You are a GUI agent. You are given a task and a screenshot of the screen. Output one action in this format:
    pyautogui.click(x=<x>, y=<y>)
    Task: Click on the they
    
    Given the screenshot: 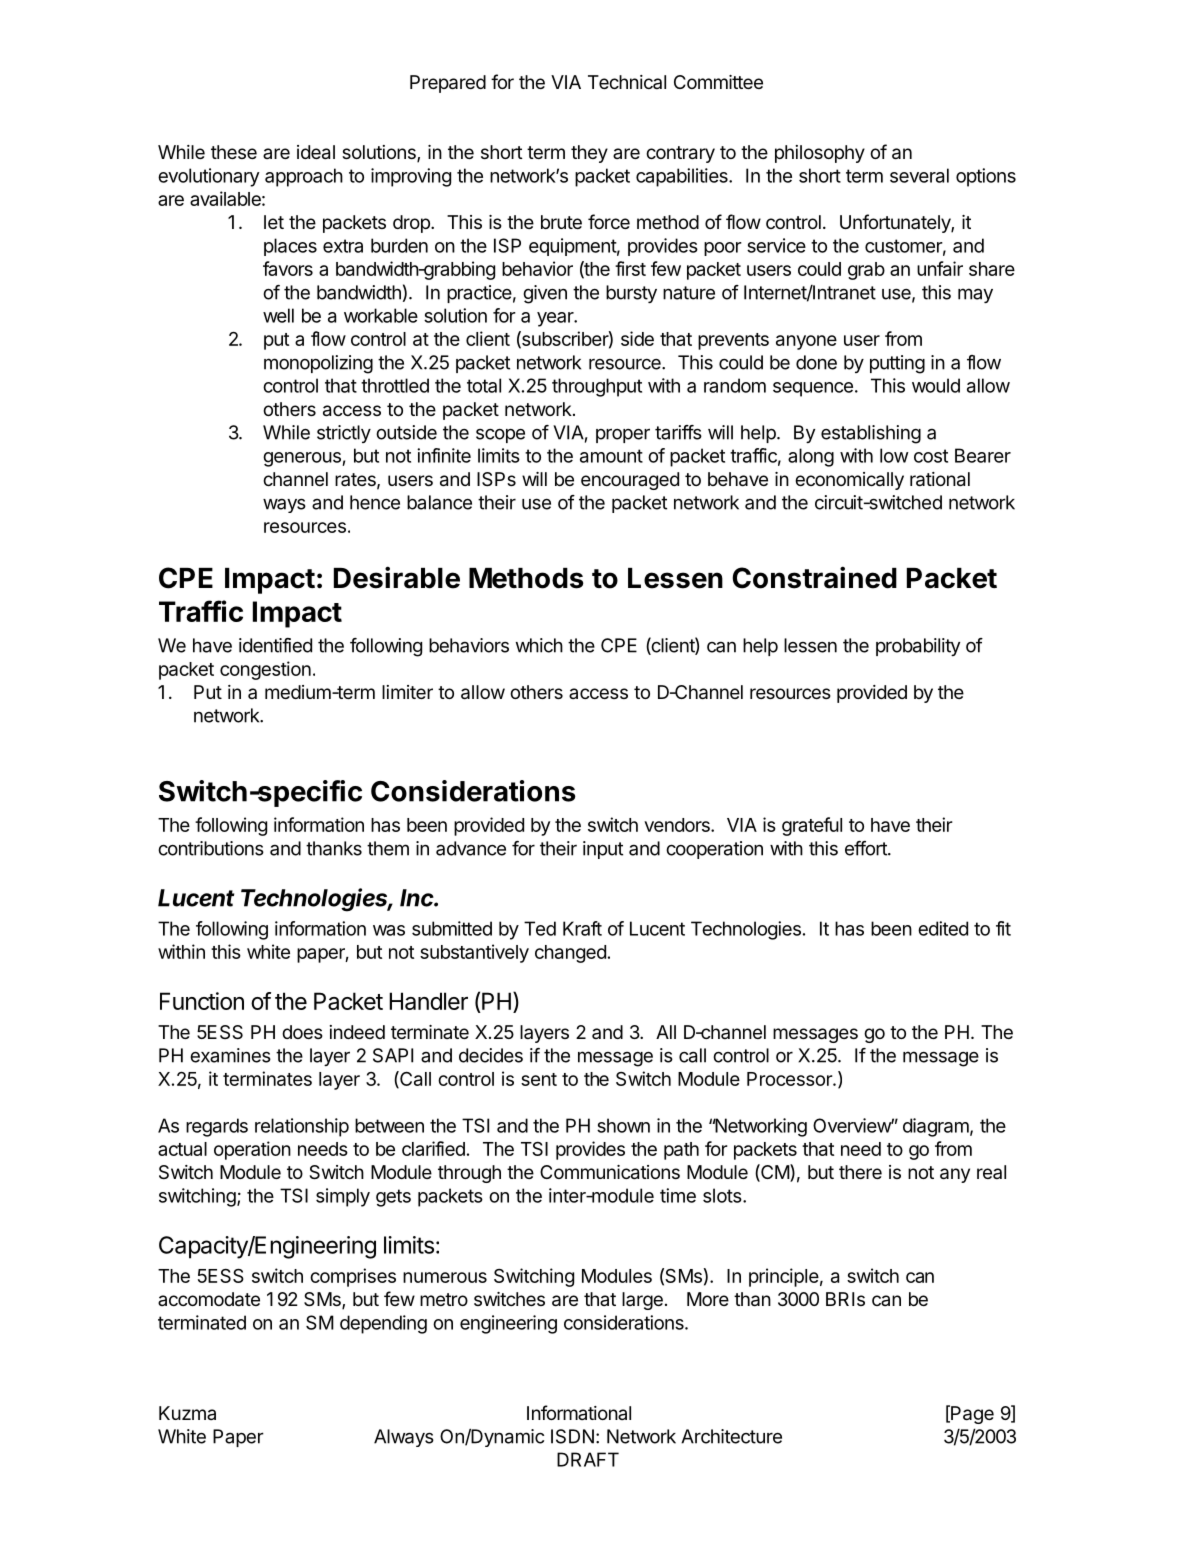 What is the action you would take?
    pyautogui.click(x=589, y=154)
